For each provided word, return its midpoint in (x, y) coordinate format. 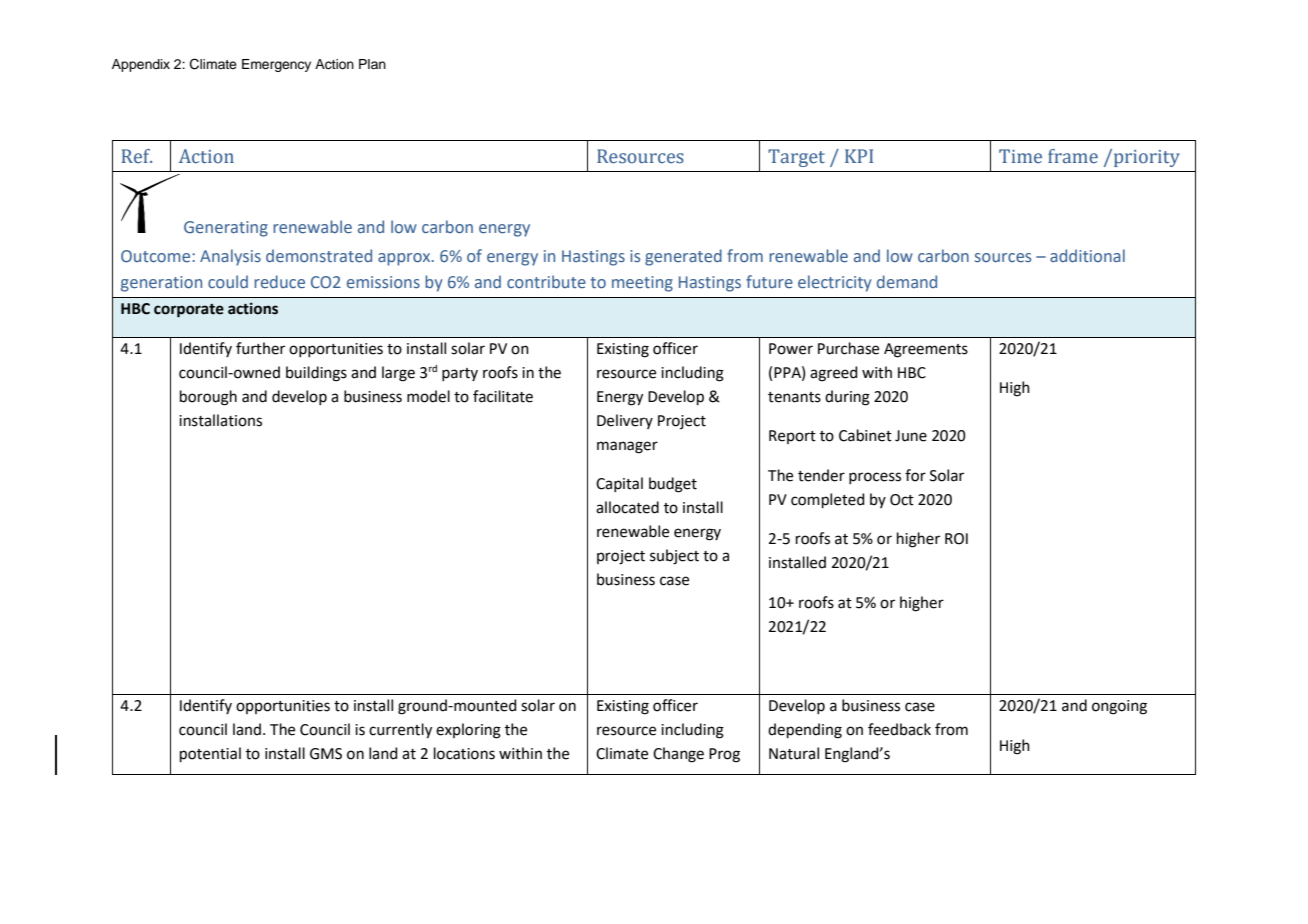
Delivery (625, 421)
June (911, 436)
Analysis (230, 257)
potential (210, 754)
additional (1087, 255)
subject (674, 557)
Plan (372, 64)
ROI (956, 539)
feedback (899, 729)
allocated (627, 507)
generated (683, 257)
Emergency (276, 65)
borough (208, 398)
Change (678, 755)
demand (907, 281)
